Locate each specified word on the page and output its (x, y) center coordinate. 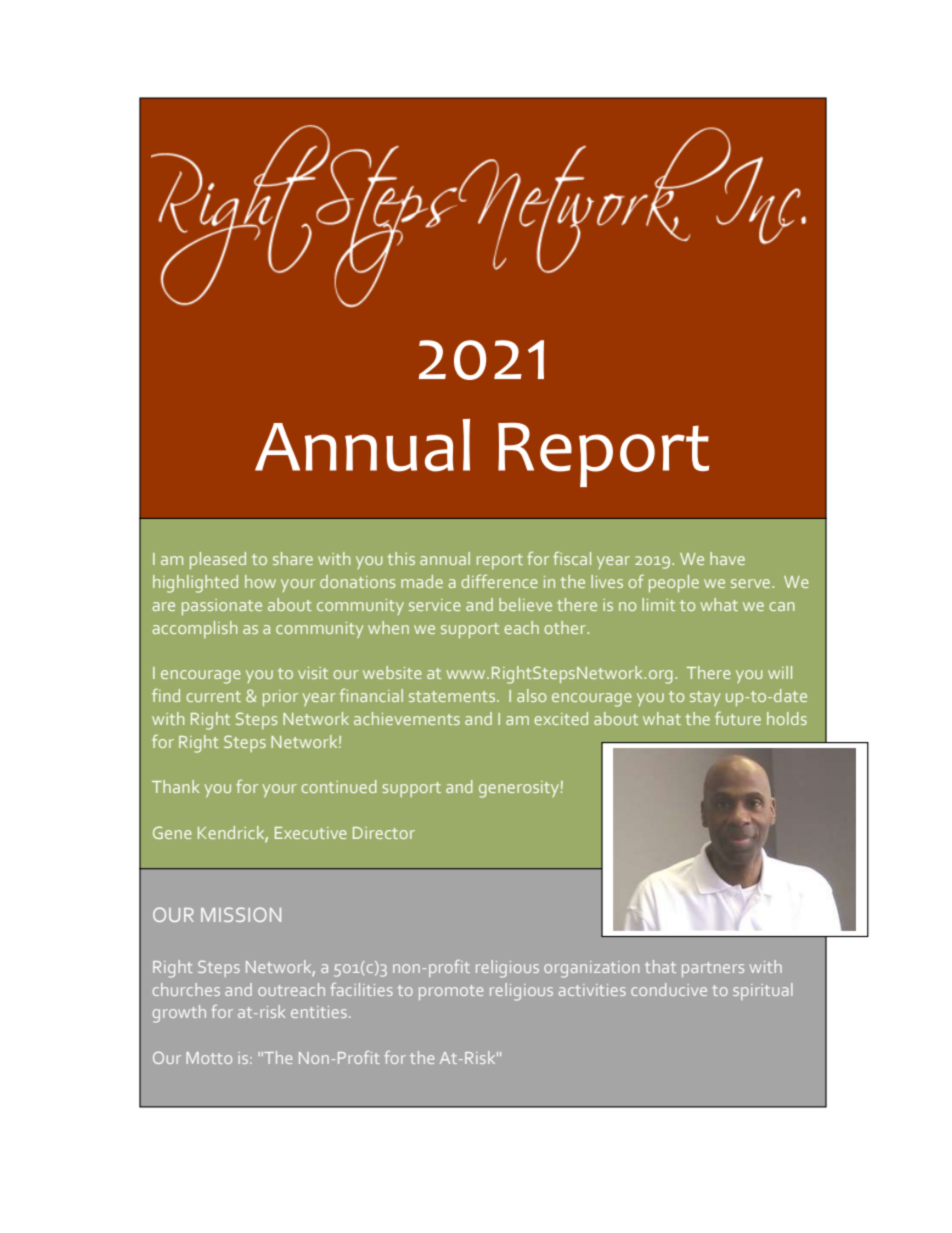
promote (451, 992)
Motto (209, 1058)
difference (499, 581)
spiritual (763, 991)
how (260, 581)
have (727, 558)
